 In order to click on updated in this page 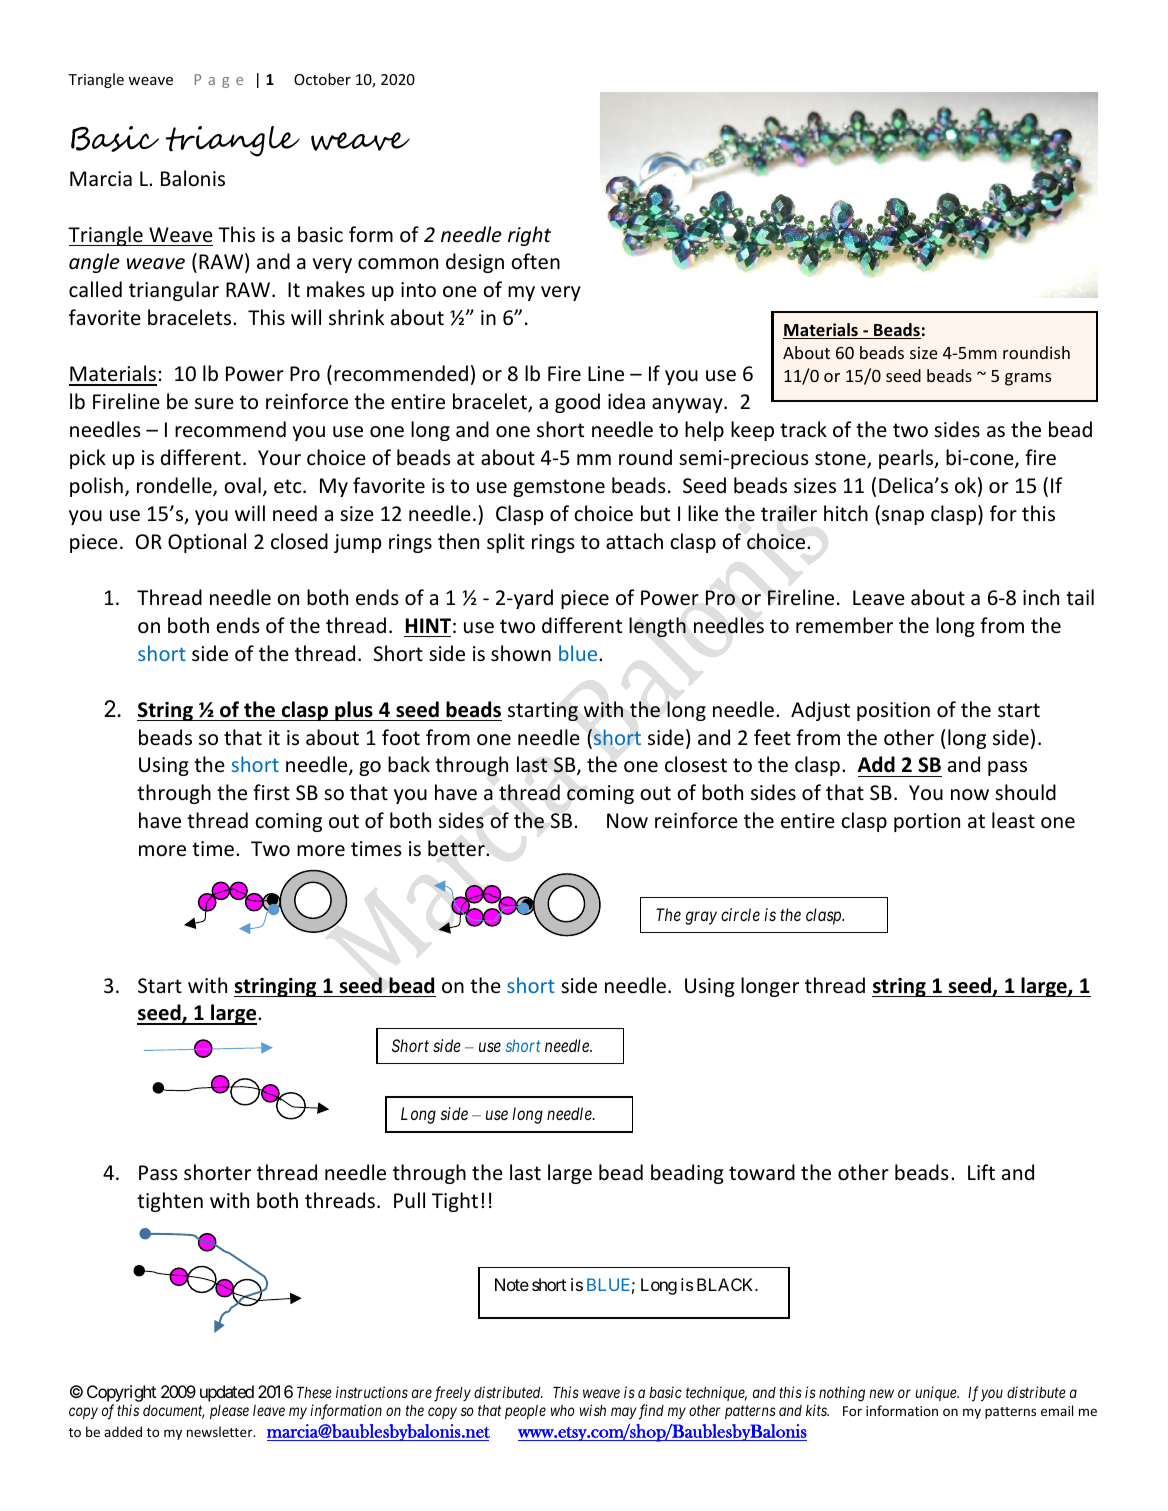, I will do `click(227, 1393)`.
